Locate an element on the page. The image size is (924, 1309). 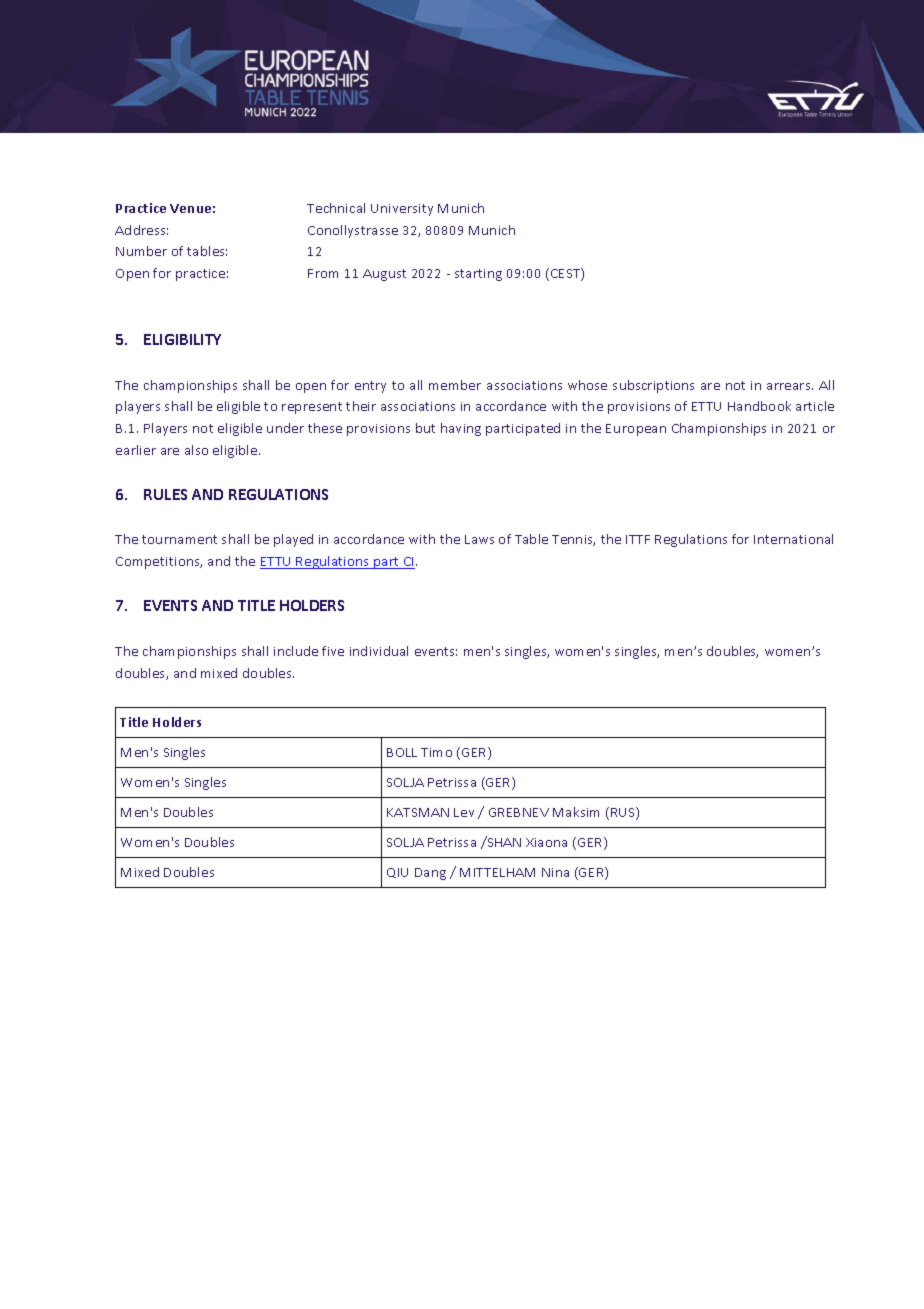
tournament is located at coordinates (179, 539).
